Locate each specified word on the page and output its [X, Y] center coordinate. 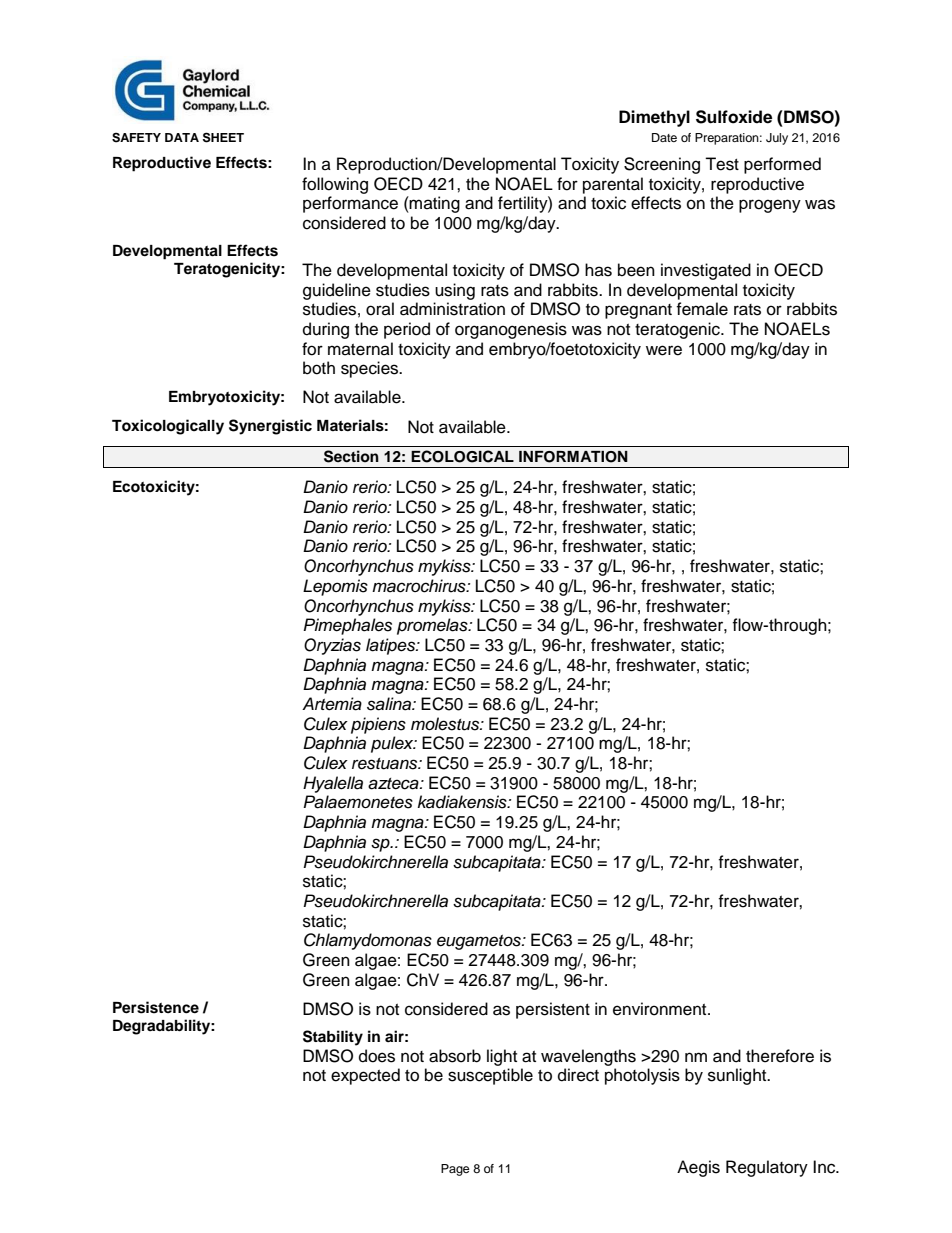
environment [661, 1009]
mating [434, 204]
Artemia [332, 704]
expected [365, 1076]
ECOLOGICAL [462, 456]
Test [722, 164]
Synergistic [270, 427]
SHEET [223, 137]
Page [455, 1170]
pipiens [378, 725]
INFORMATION [573, 457]
